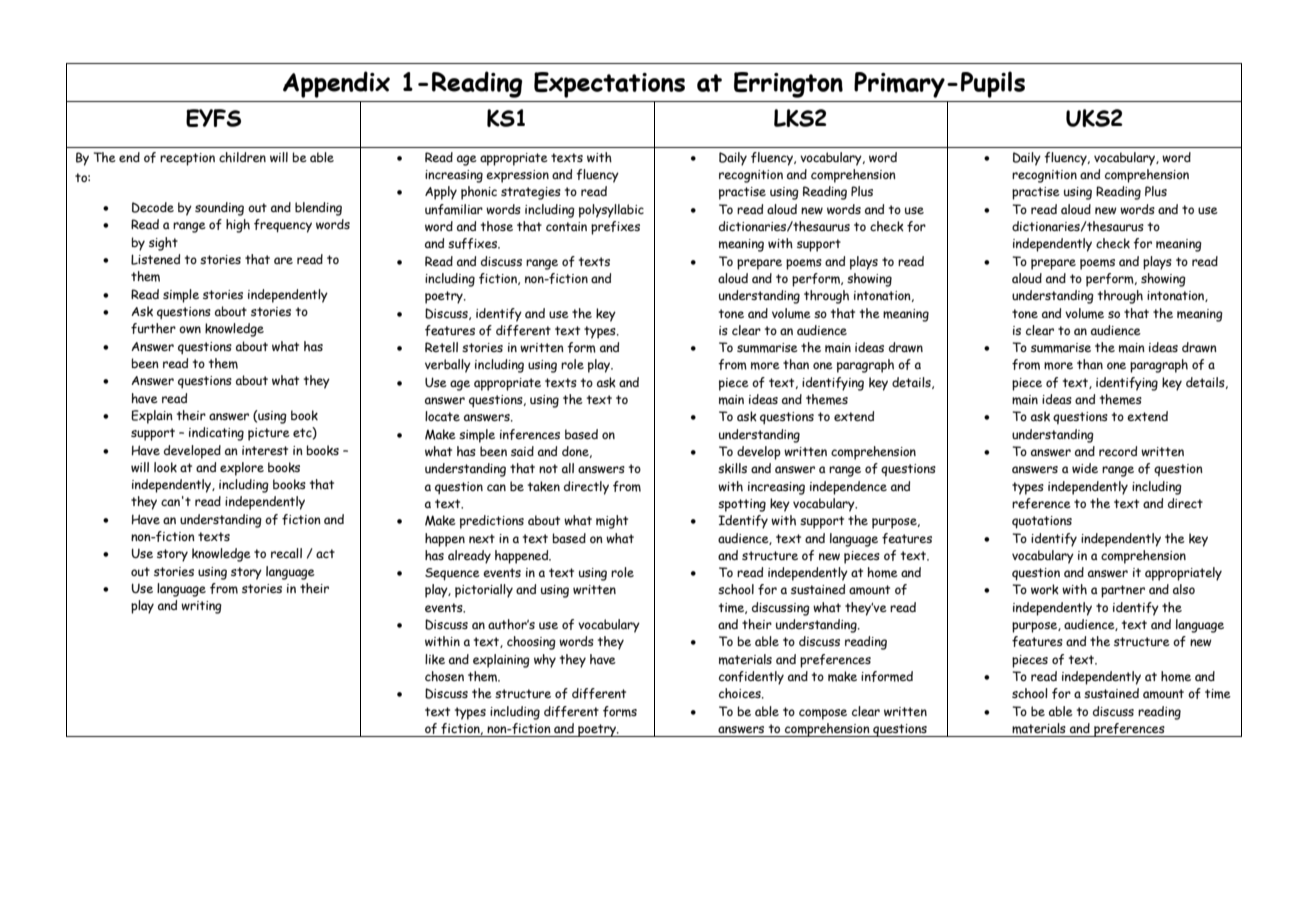 The width and height of the page is (1308, 924). Describe the element at coordinates (441, 347) in the page. I see `Retell` at that location.
